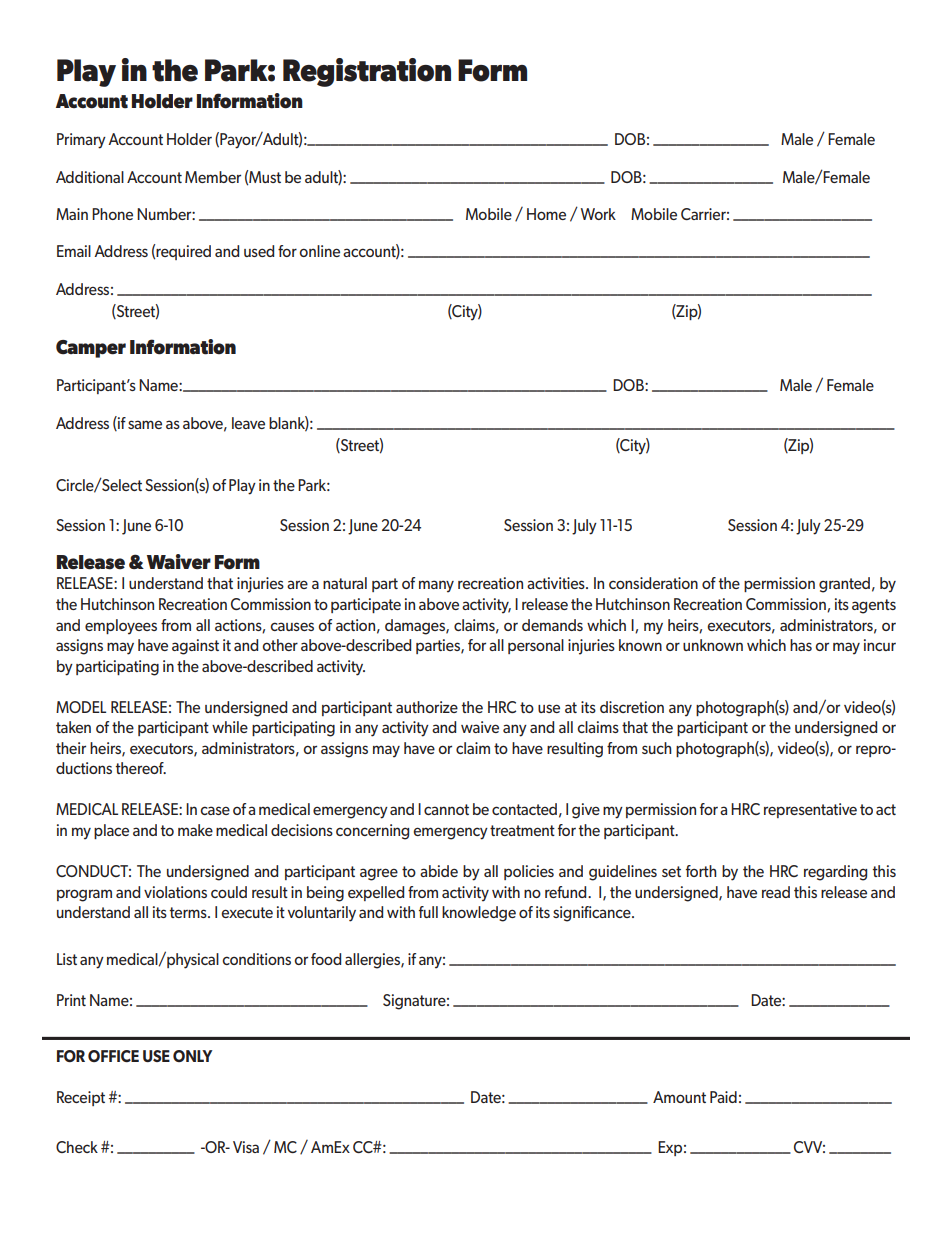 The image size is (952, 1233). Describe the element at coordinates (679, 1097) in the image. I see `Amount` at that location.
